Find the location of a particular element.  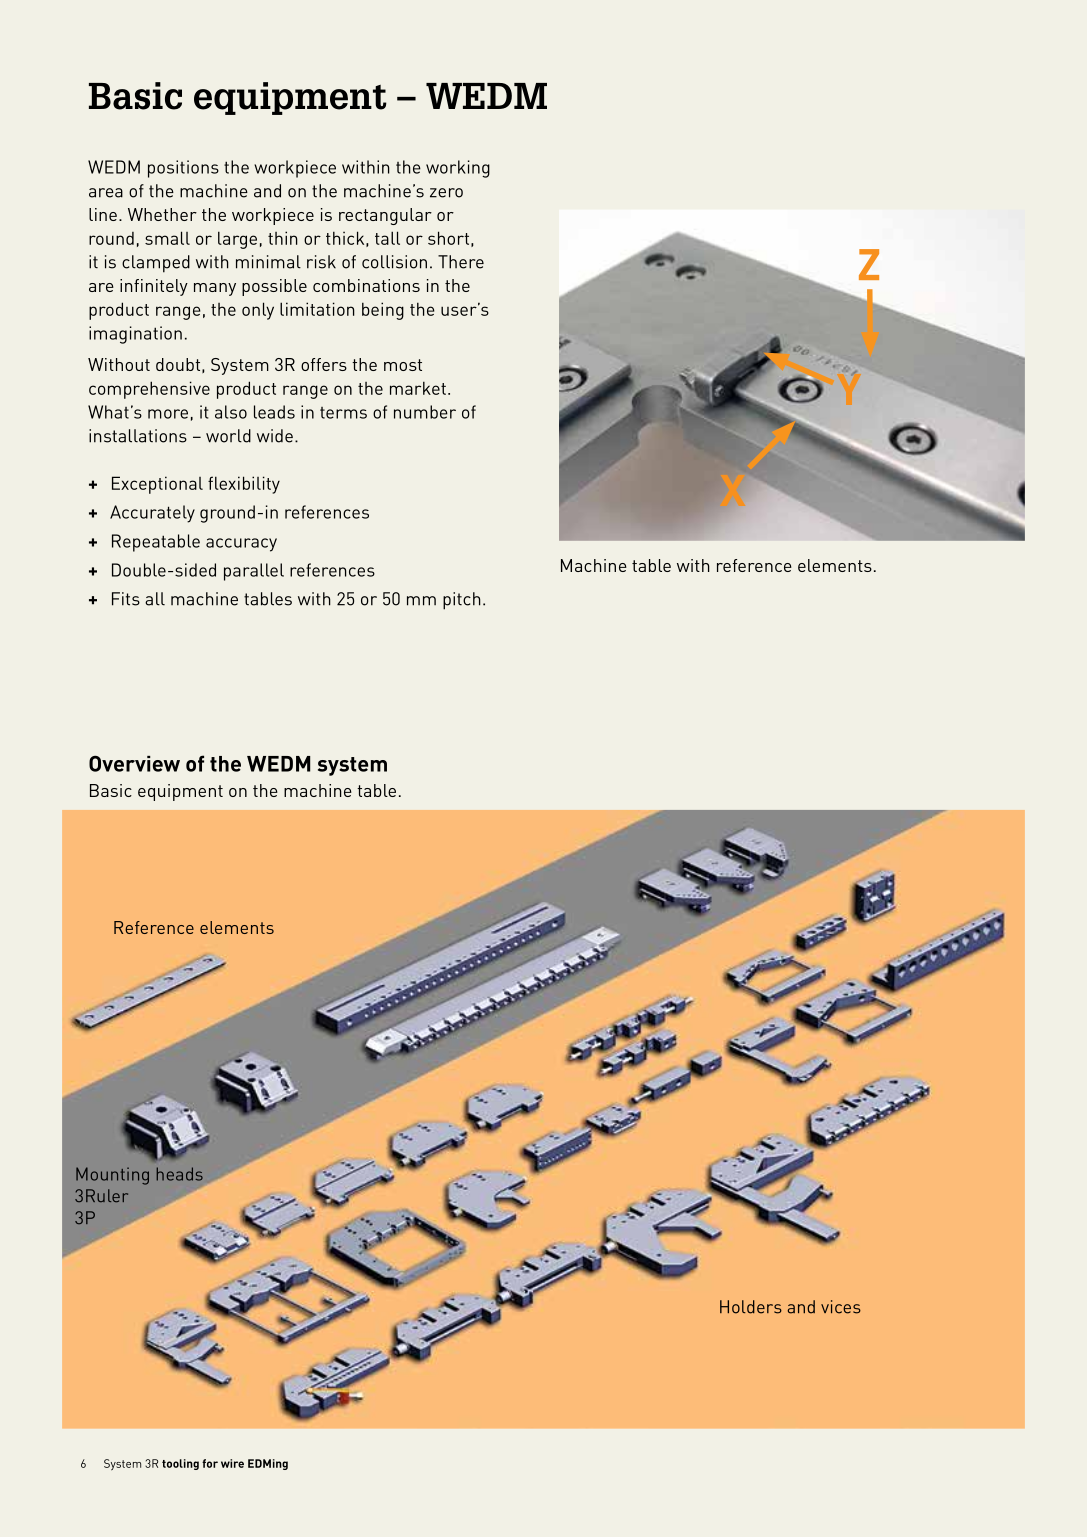

zero is located at coordinates (446, 193).
